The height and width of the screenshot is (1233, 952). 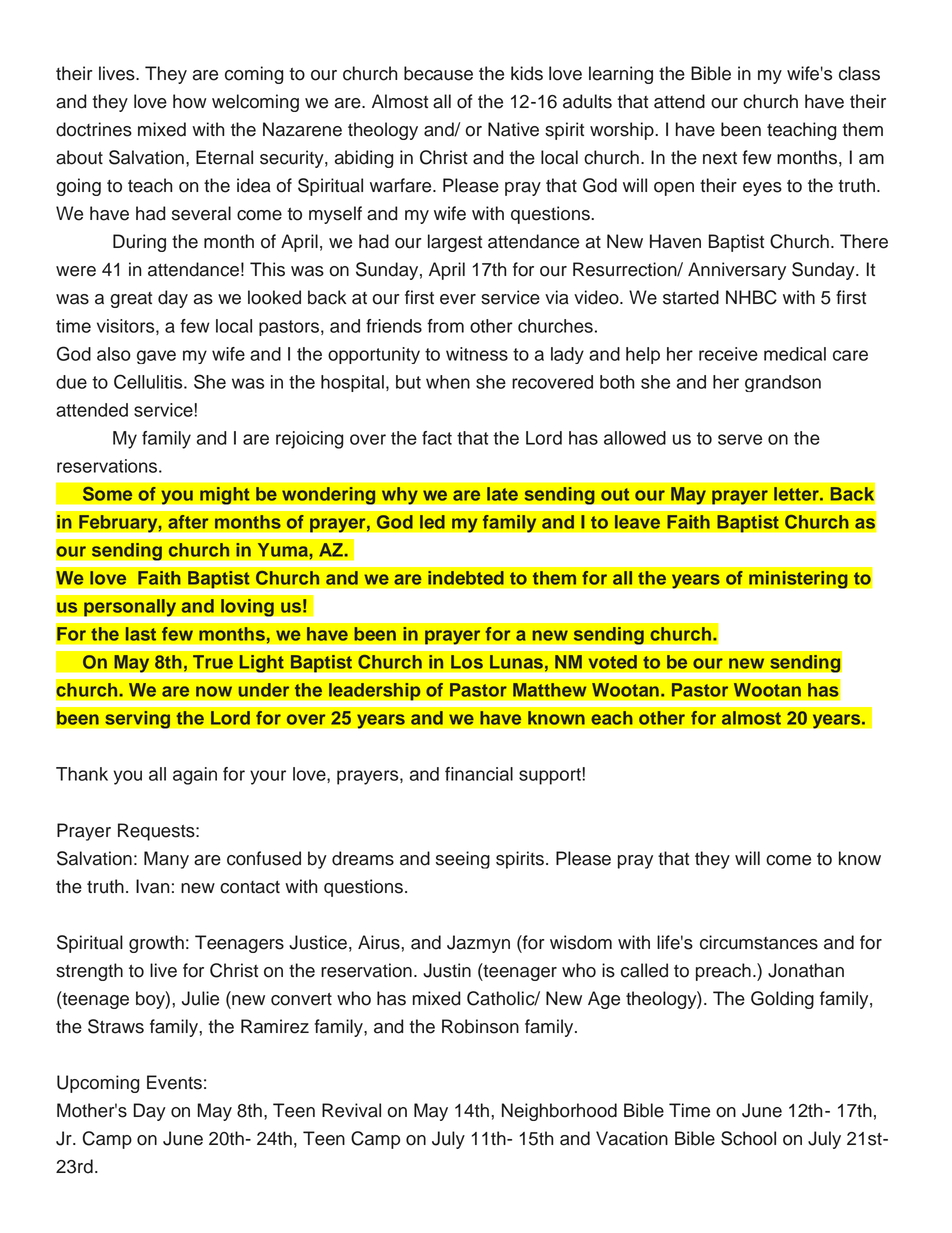 What do you see at coordinates (720, 158) in the screenshot?
I see `next` at bounding box center [720, 158].
